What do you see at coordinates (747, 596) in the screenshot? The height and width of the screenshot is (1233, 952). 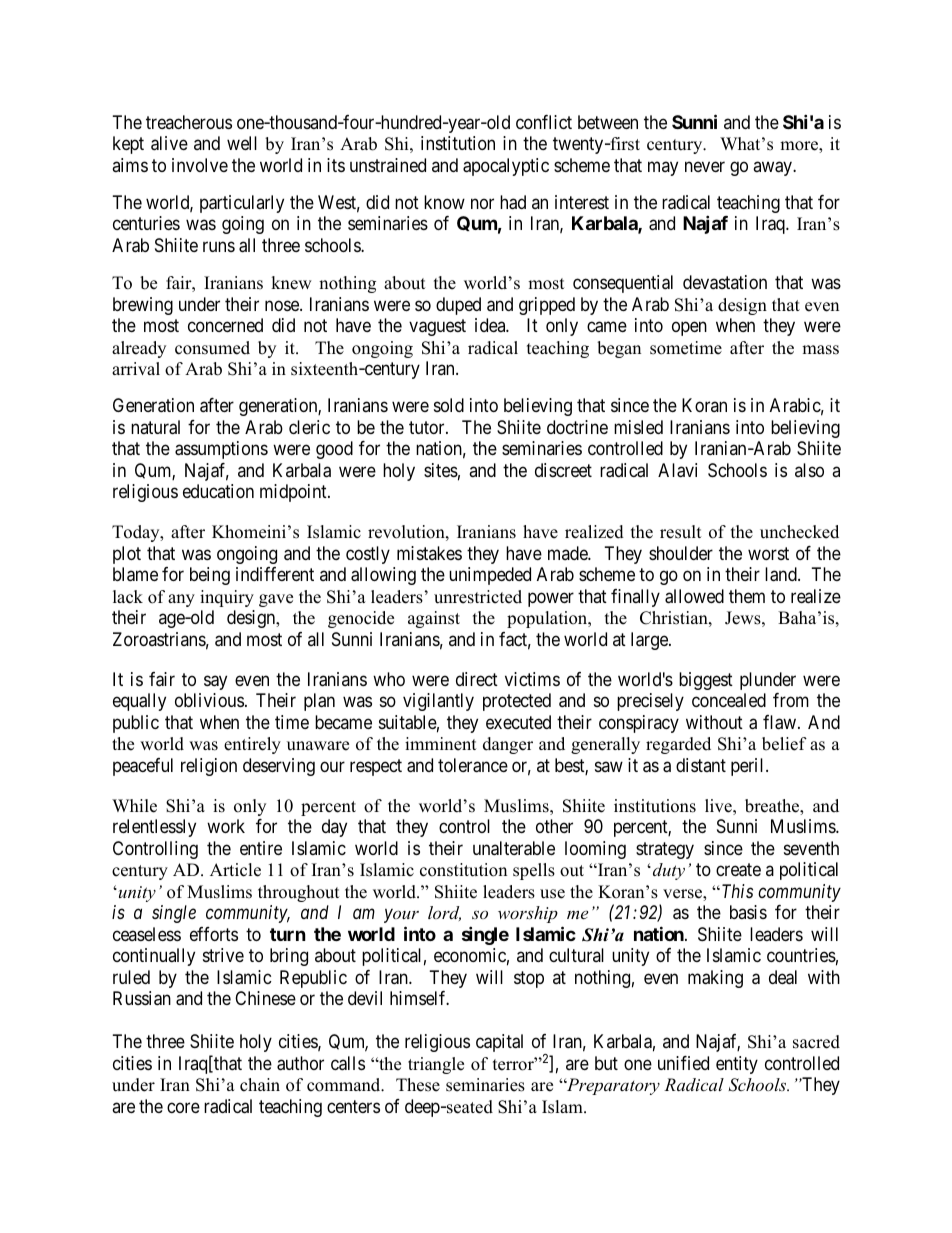 I see `them` at bounding box center [747, 596].
